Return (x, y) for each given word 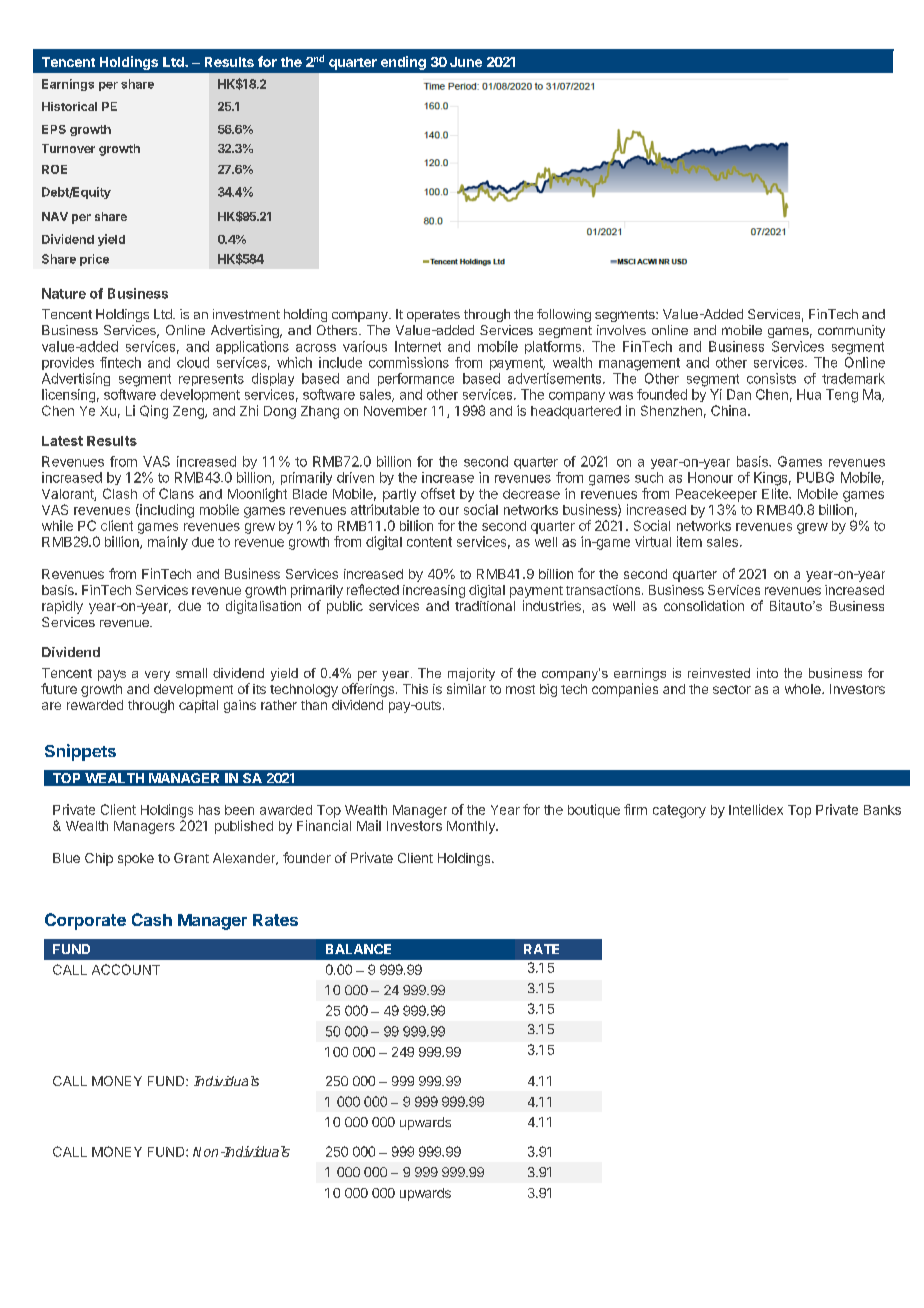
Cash (152, 919)
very (157, 676)
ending (403, 63)
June (466, 62)
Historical (69, 106)
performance (416, 379)
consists (771, 378)
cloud (193, 362)
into (767, 673)
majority (471, 674)
